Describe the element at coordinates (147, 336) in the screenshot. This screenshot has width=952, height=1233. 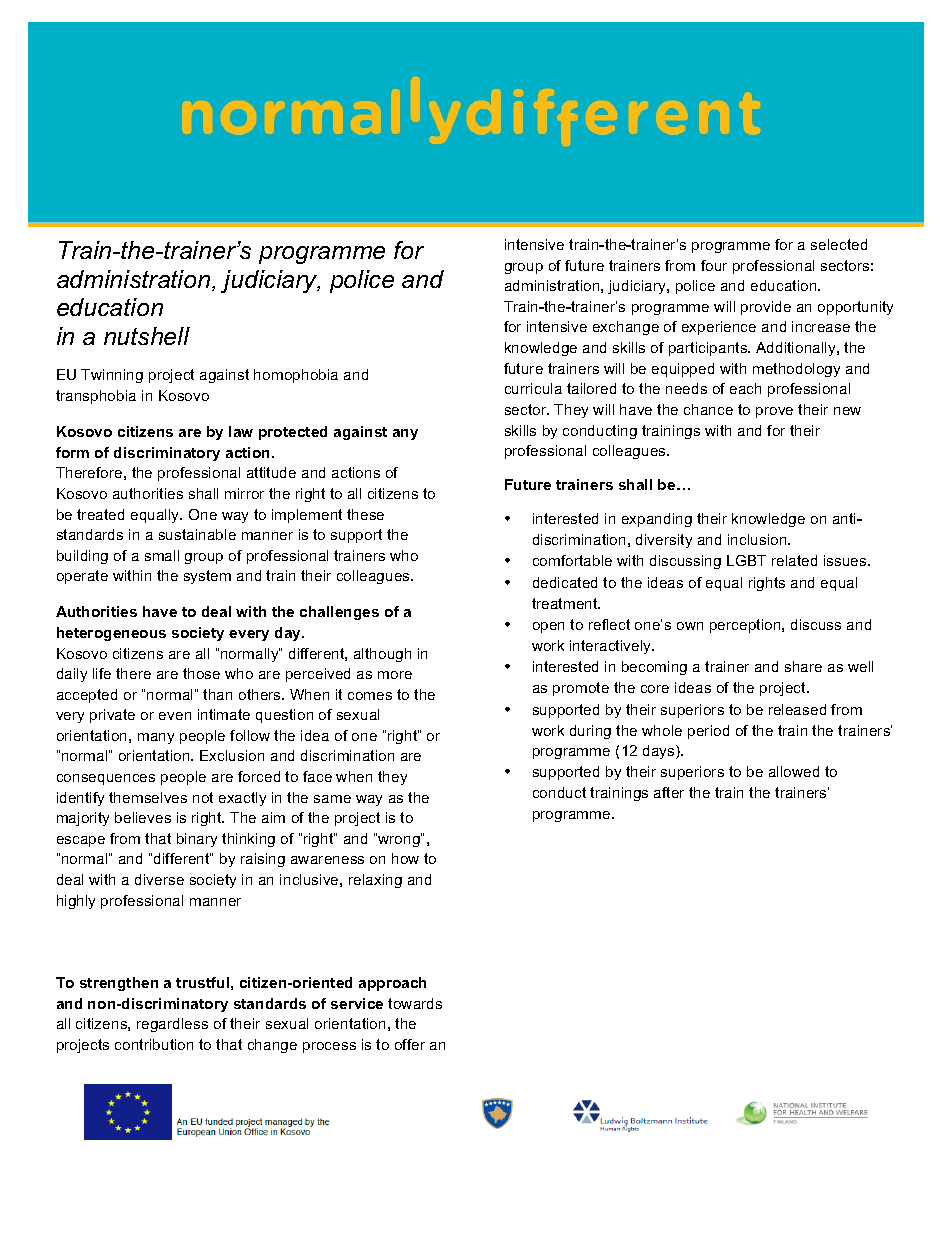
I see `nutshell` at that location.
